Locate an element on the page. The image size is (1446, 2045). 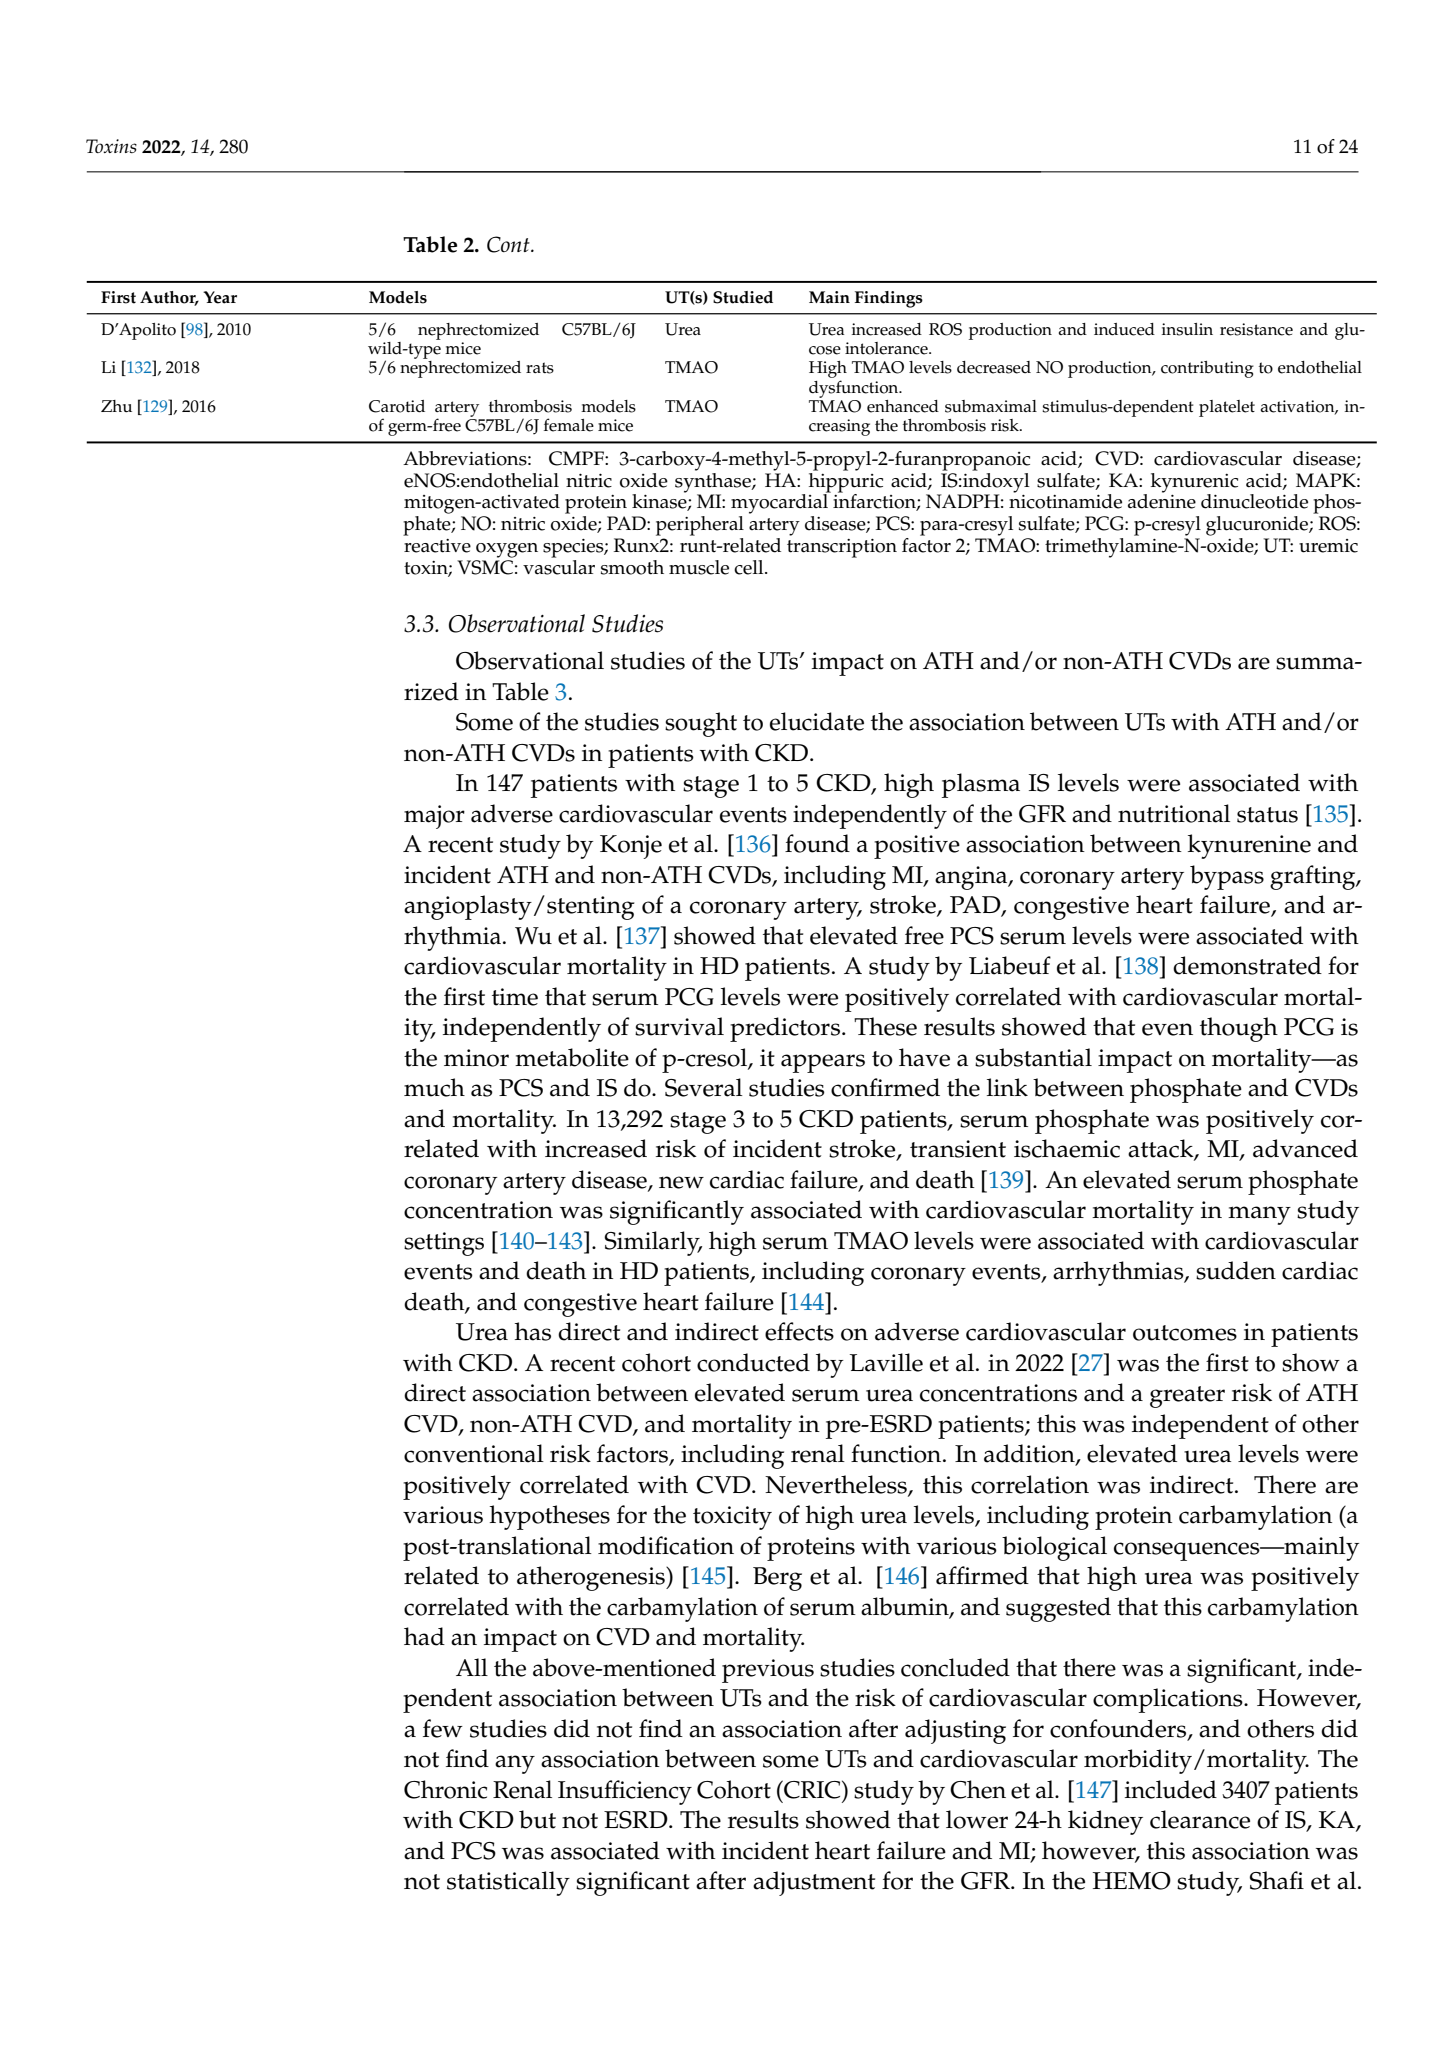
Year is located at coordinates (220, 297).
